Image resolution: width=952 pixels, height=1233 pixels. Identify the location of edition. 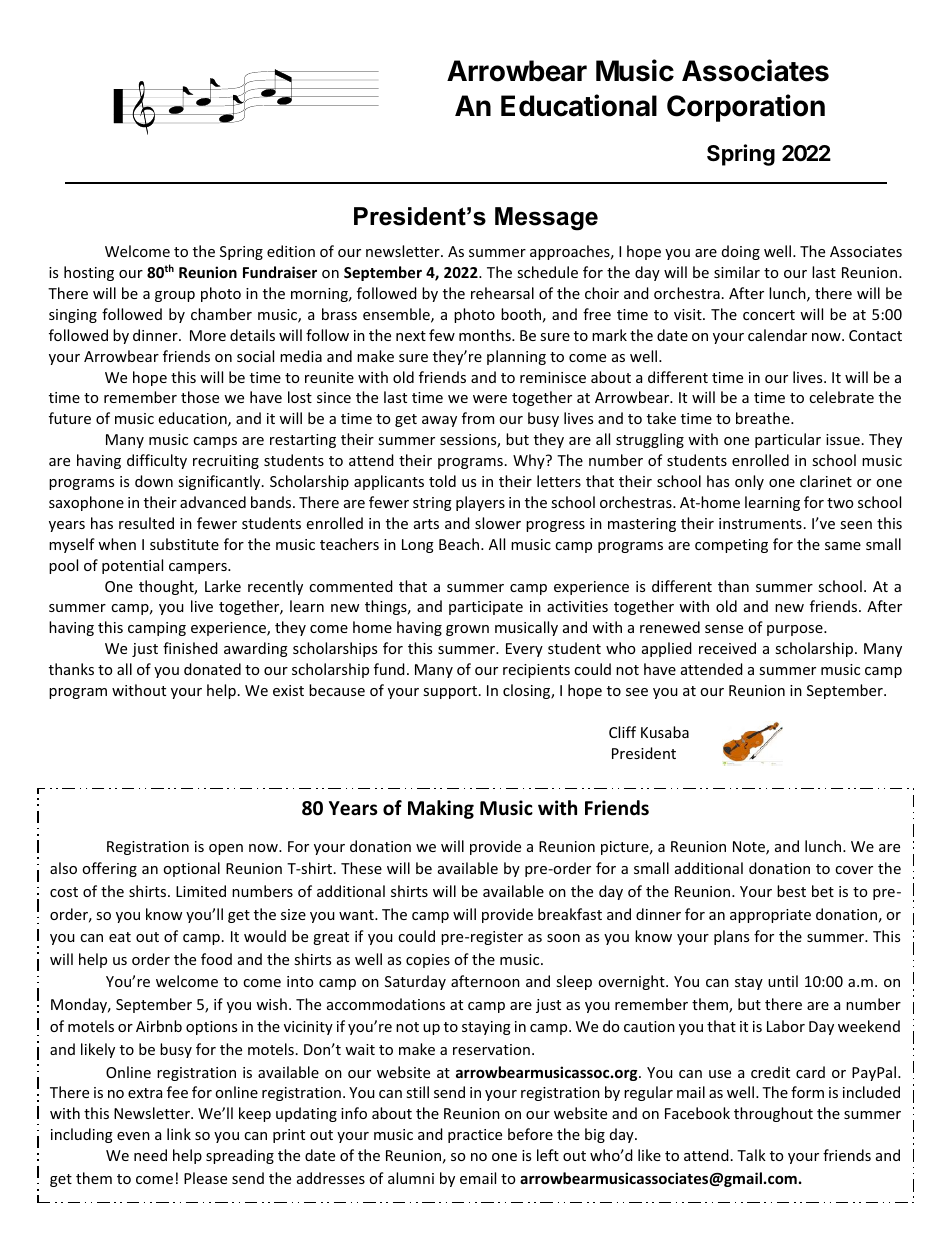
(291, 251).
